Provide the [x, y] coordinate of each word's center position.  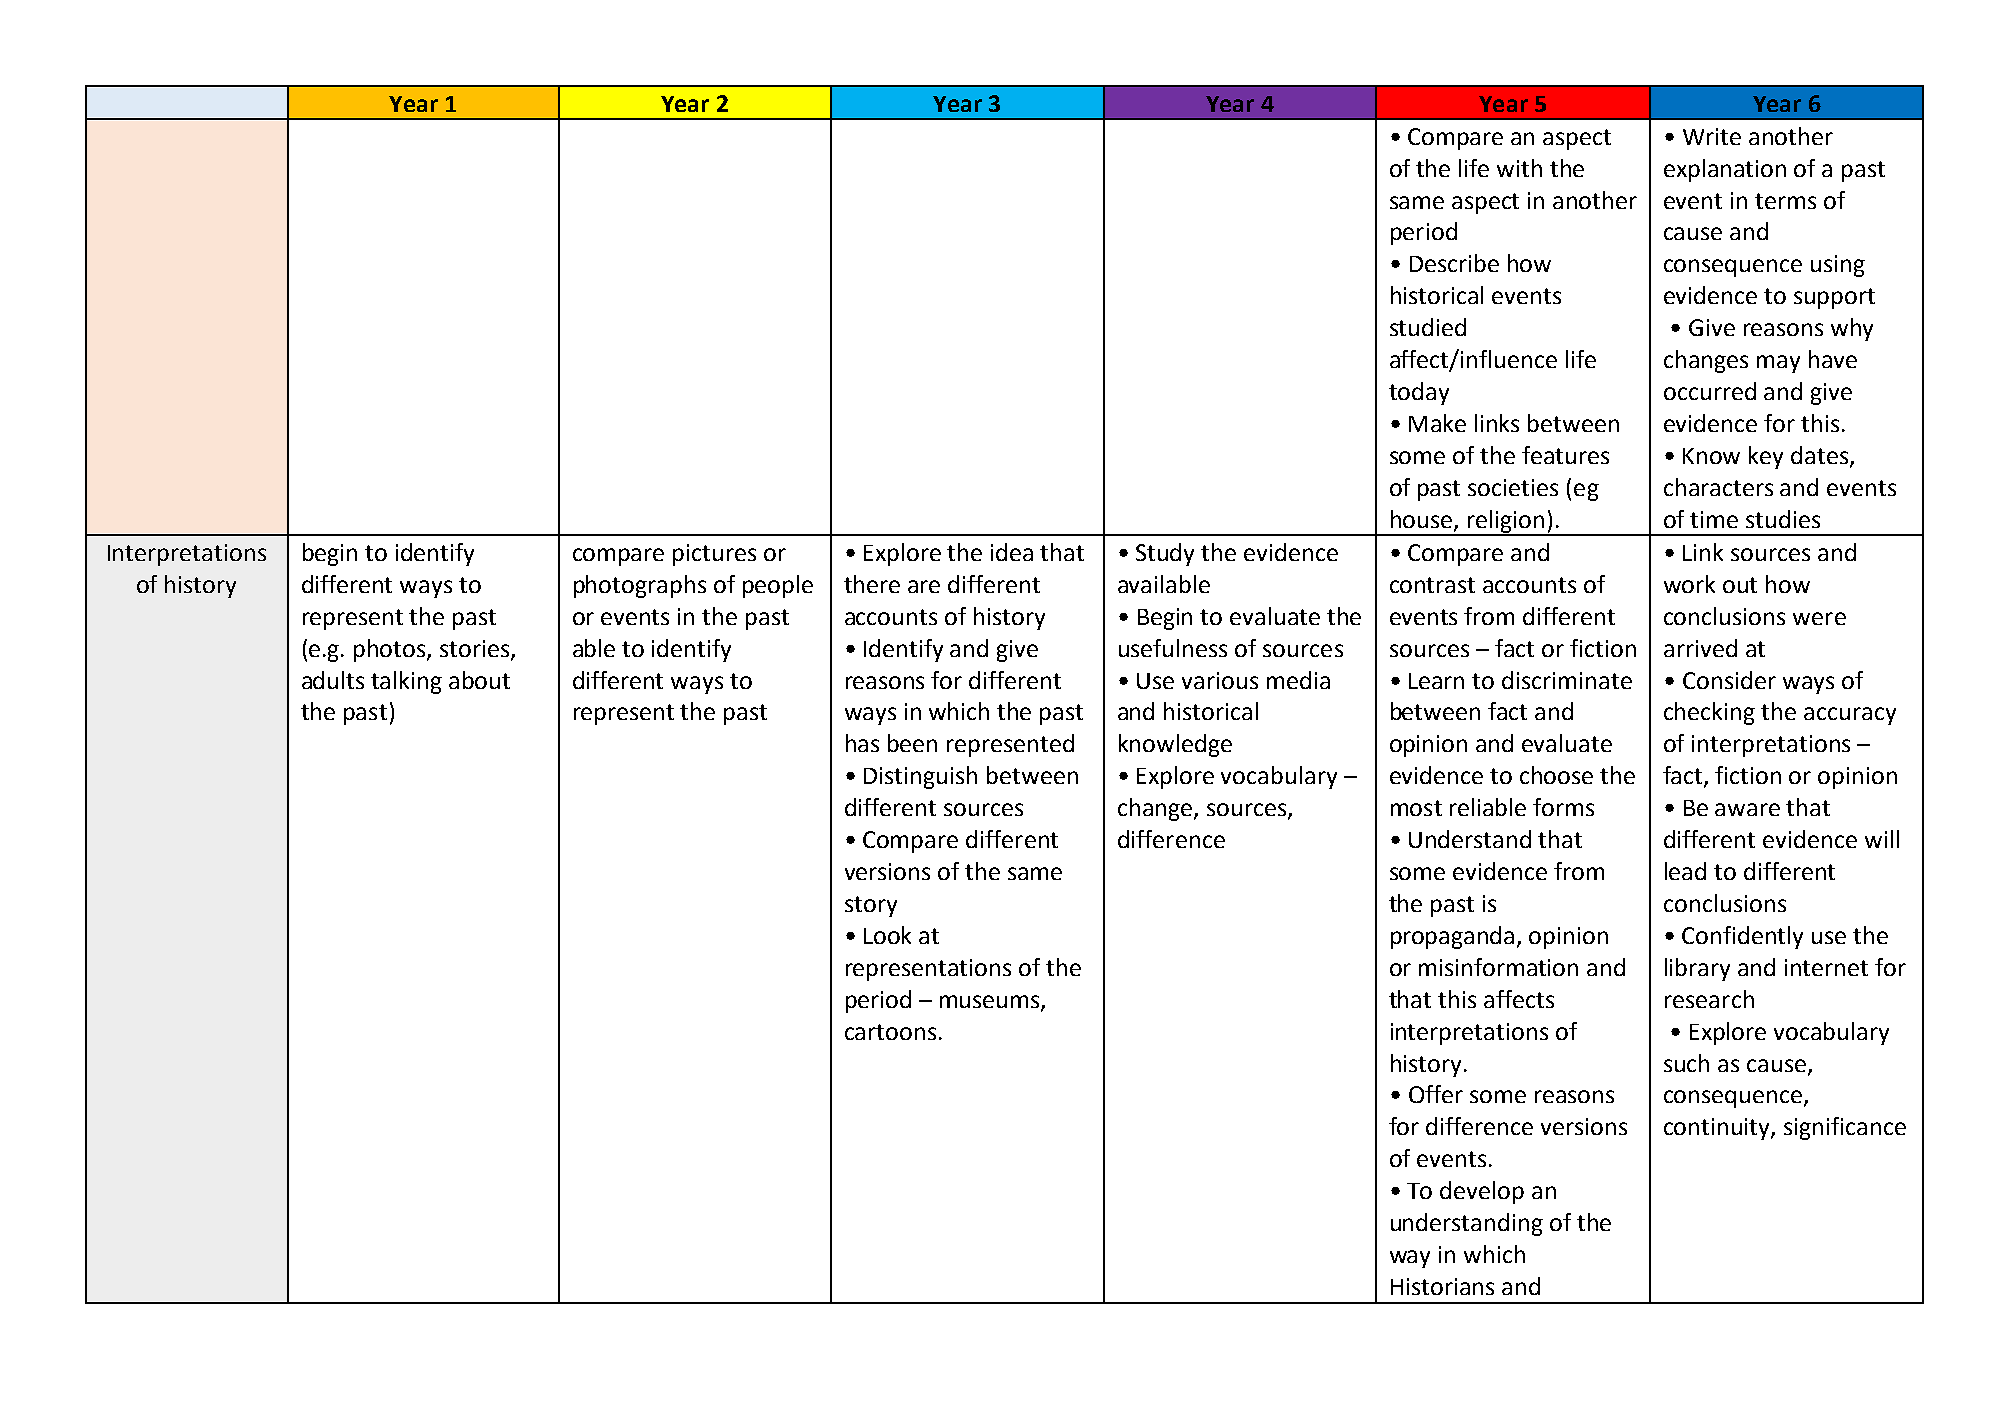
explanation [1725, 170]
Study [1165, 554]
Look [887, 935]
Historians [1442, 1286]
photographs [640, 586]
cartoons [890, 1032]
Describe [1454, 263]
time [1714, 519]
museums [991, 1003]
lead [1685, 871]
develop [1482, 1192]
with [1519, 168]
